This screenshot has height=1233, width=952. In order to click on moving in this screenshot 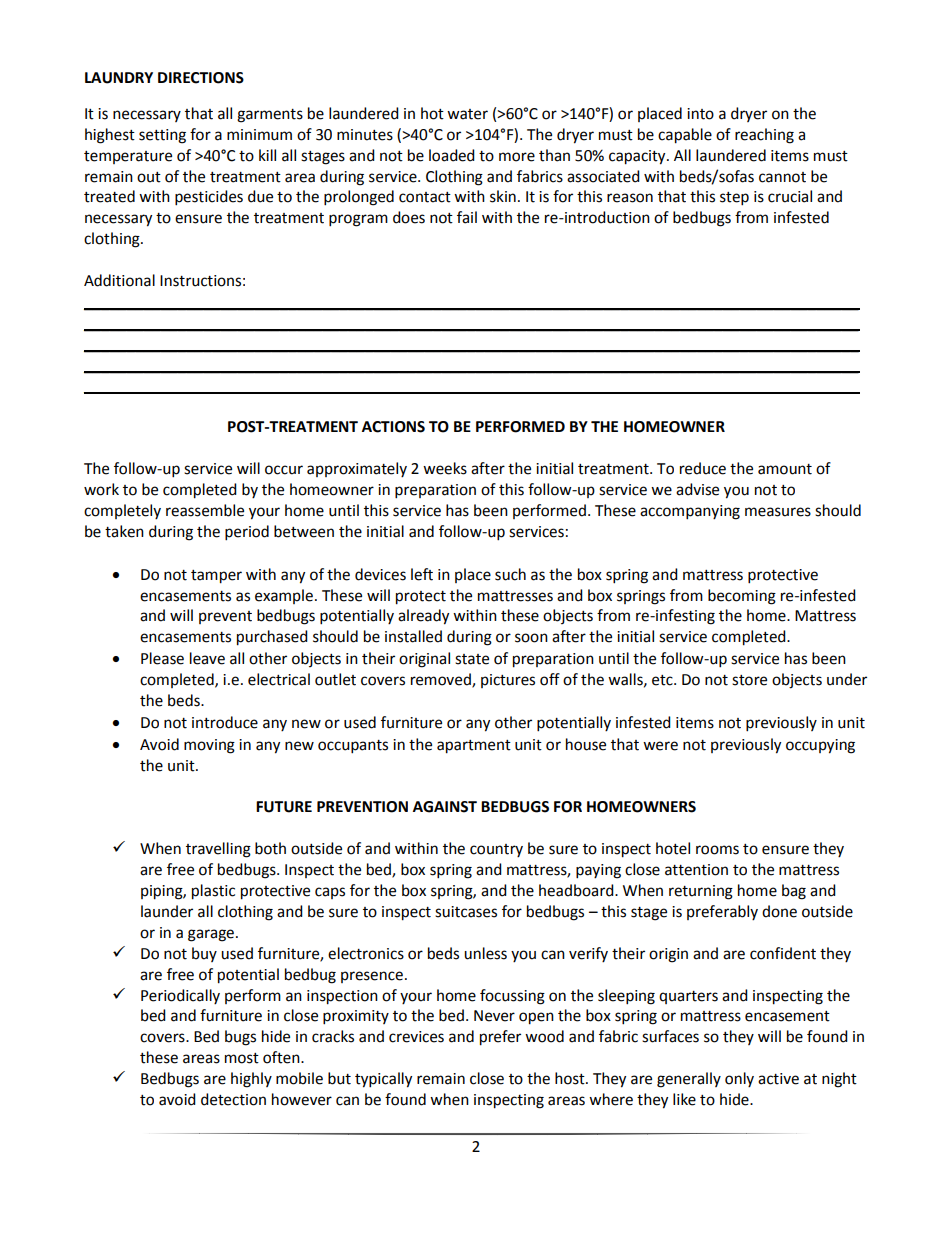, I will do `click(209, 746)`.
